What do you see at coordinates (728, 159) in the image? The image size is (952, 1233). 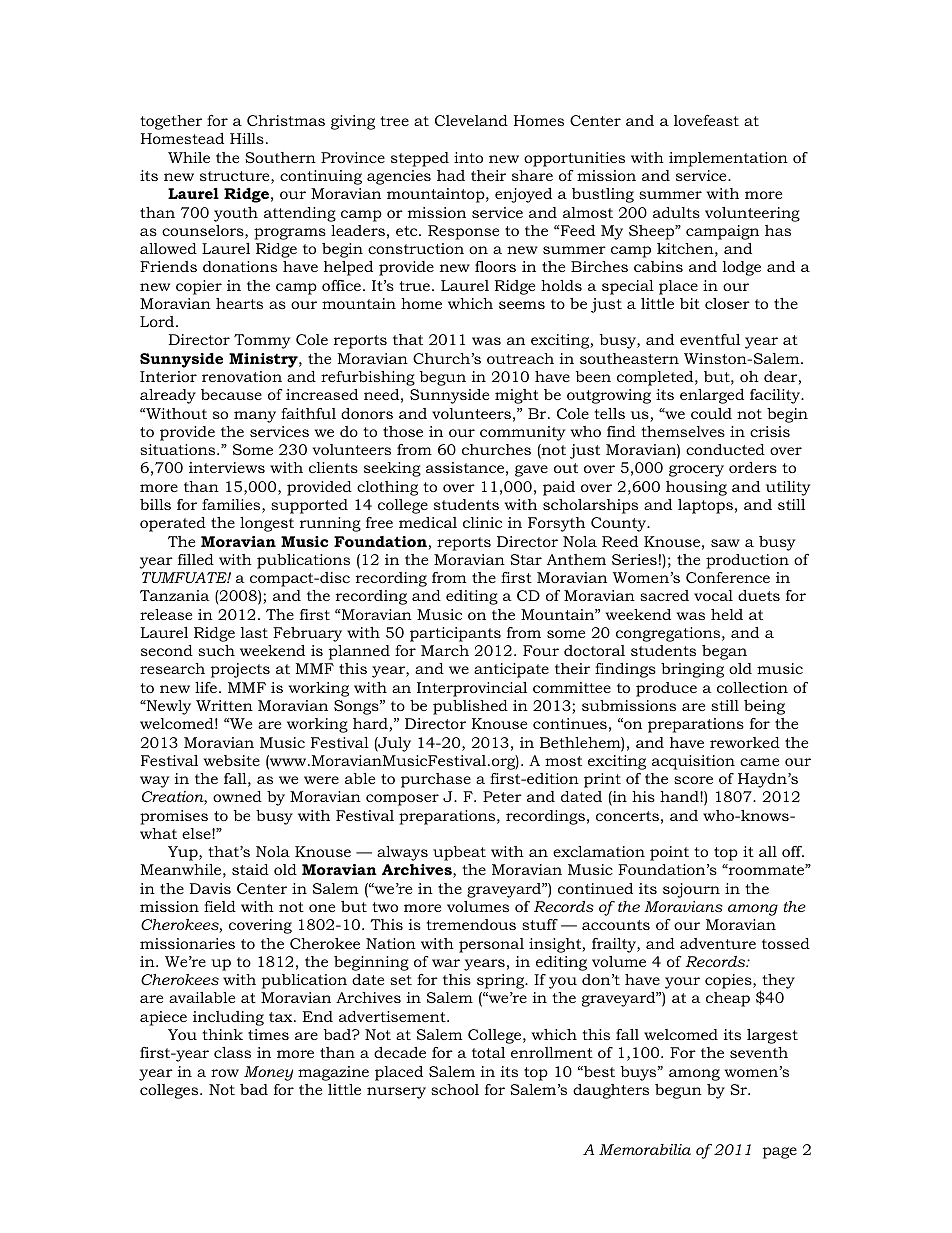 I see `implementation` at bounding box center [728, 159].
